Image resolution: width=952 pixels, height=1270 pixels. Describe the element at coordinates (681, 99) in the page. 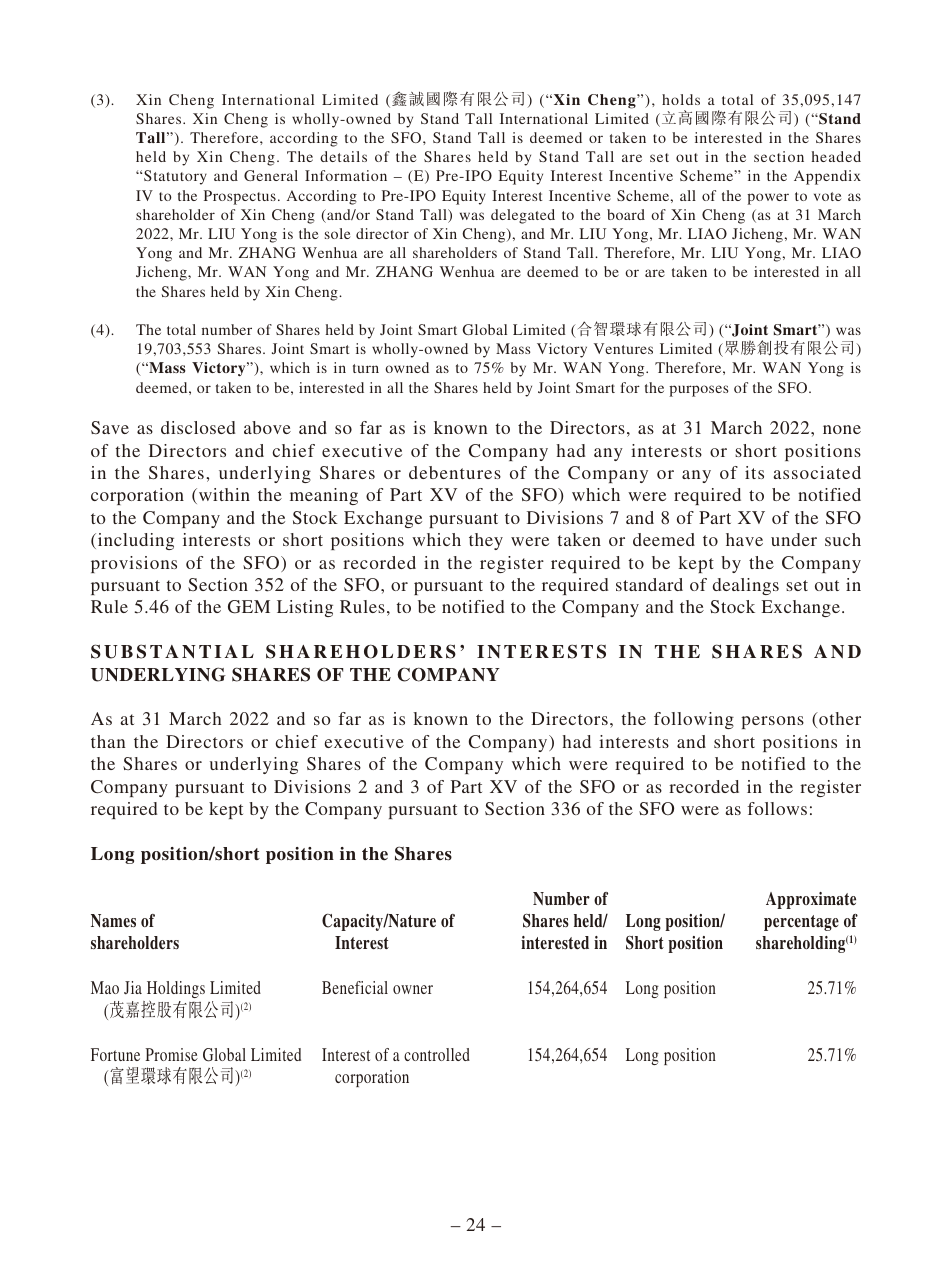

I see `holds` at that location.
